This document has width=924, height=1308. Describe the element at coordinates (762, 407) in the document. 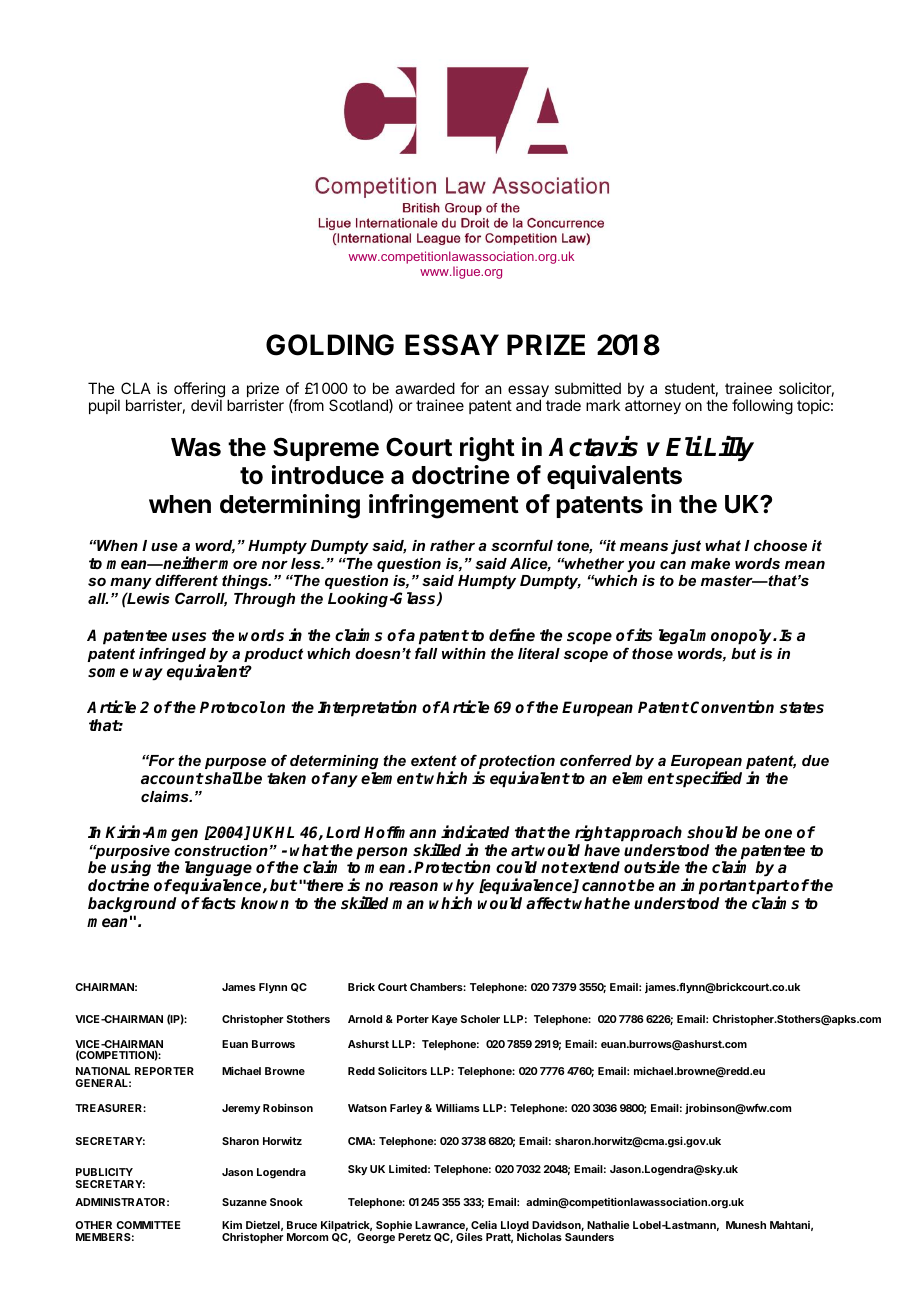

I see `following` at that location.
